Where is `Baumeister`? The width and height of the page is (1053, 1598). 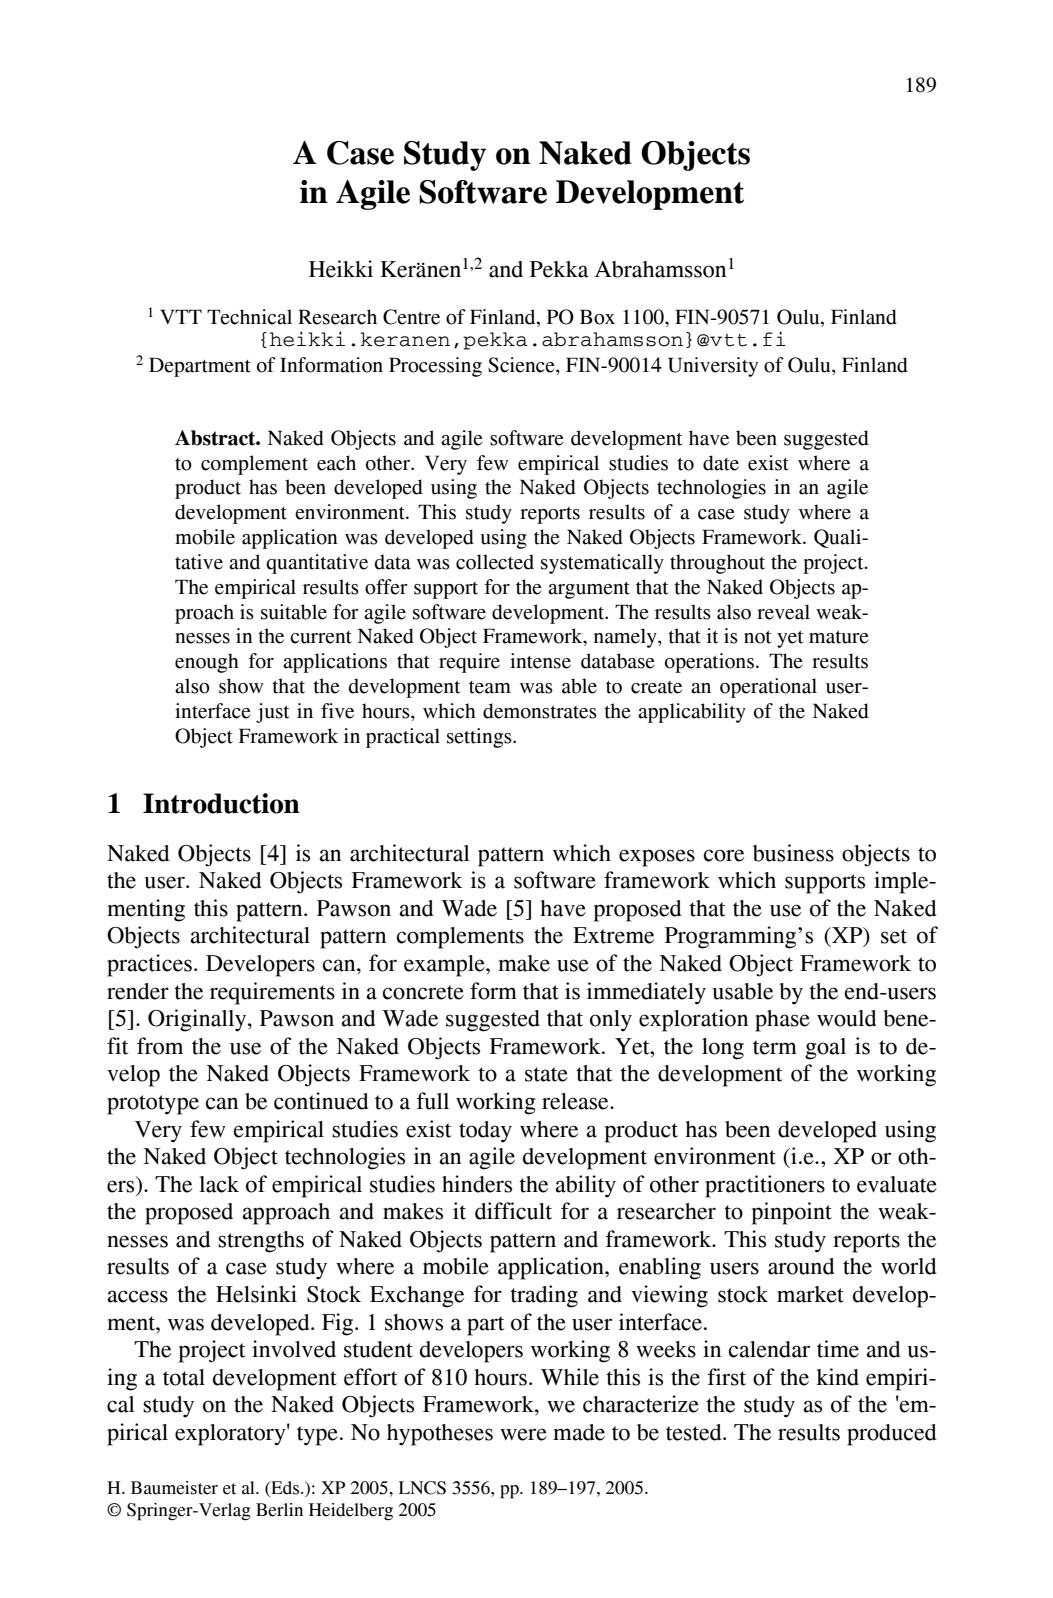 Baumeister is located at coordinates (174, 1488).
